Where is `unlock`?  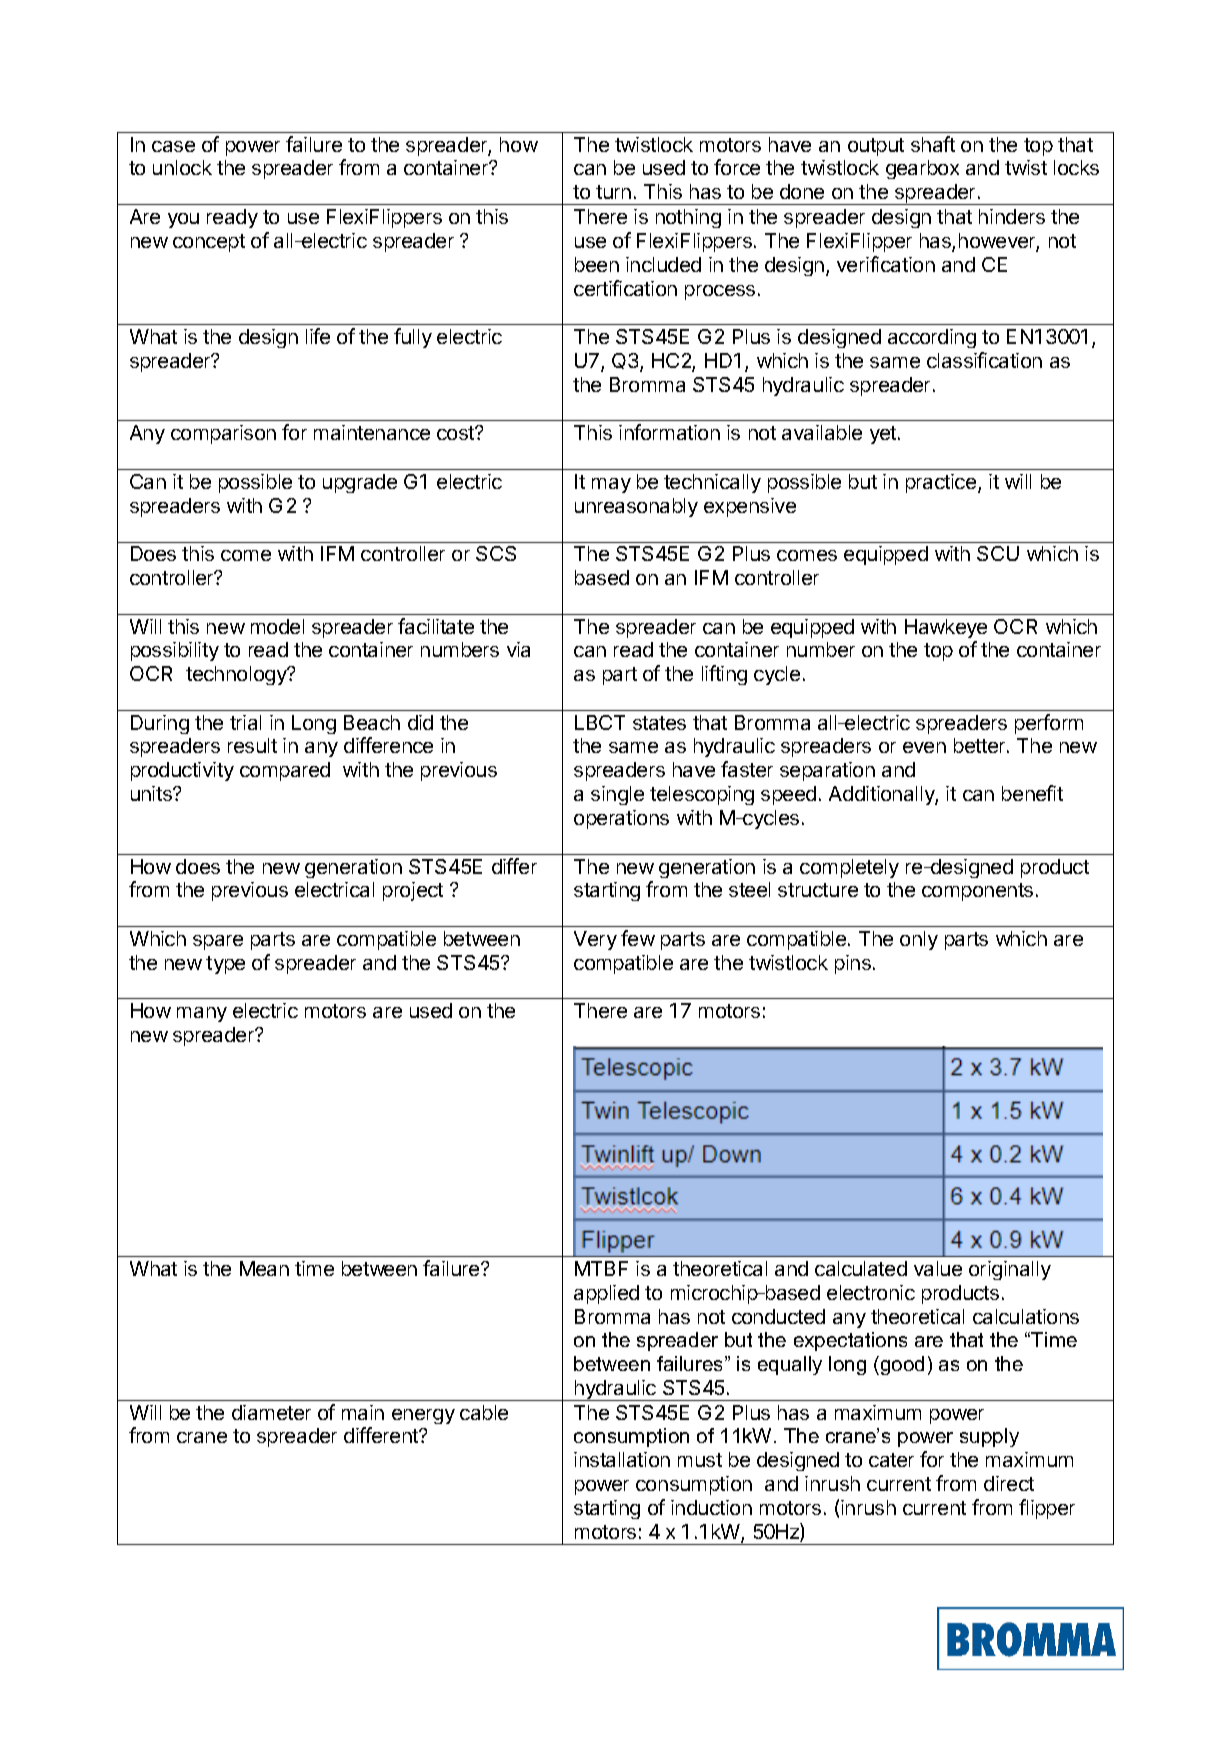
unlock is located at coordinates (182, 167).
